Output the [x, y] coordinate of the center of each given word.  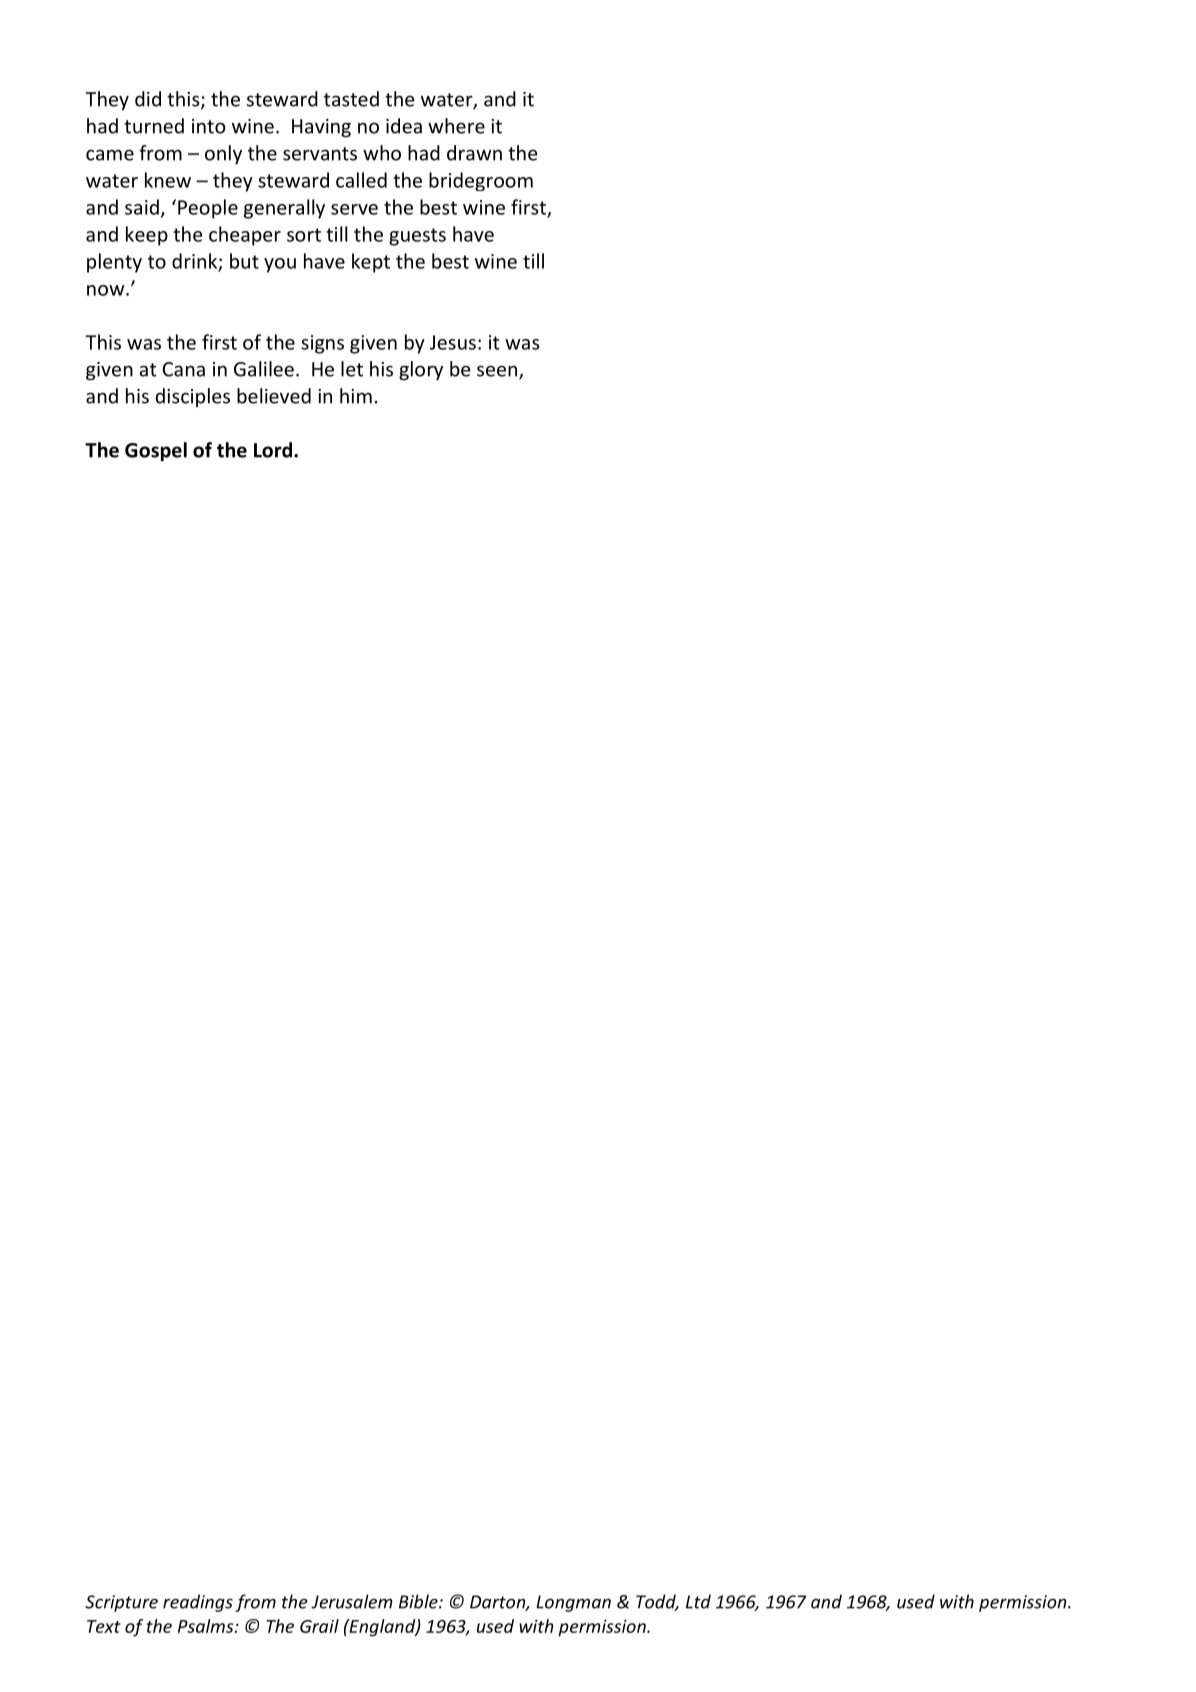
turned [154, 126]
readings [198, 1603]
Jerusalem [352, 1601]
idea [404, 126]
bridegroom [481, 181]
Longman [573, 1603]
